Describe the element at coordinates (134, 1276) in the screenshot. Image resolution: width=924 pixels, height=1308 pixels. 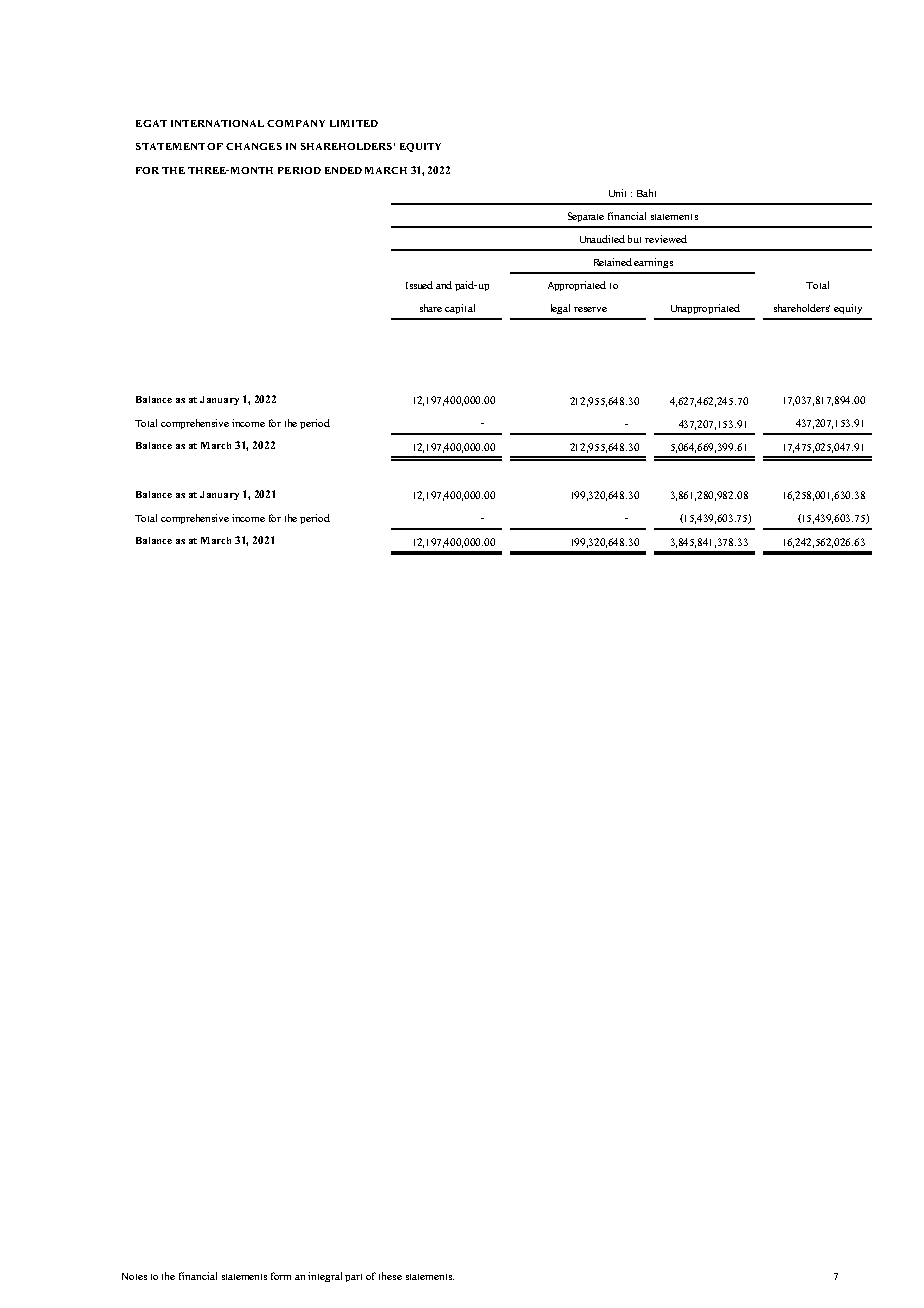
I see `Notes` at that location.
